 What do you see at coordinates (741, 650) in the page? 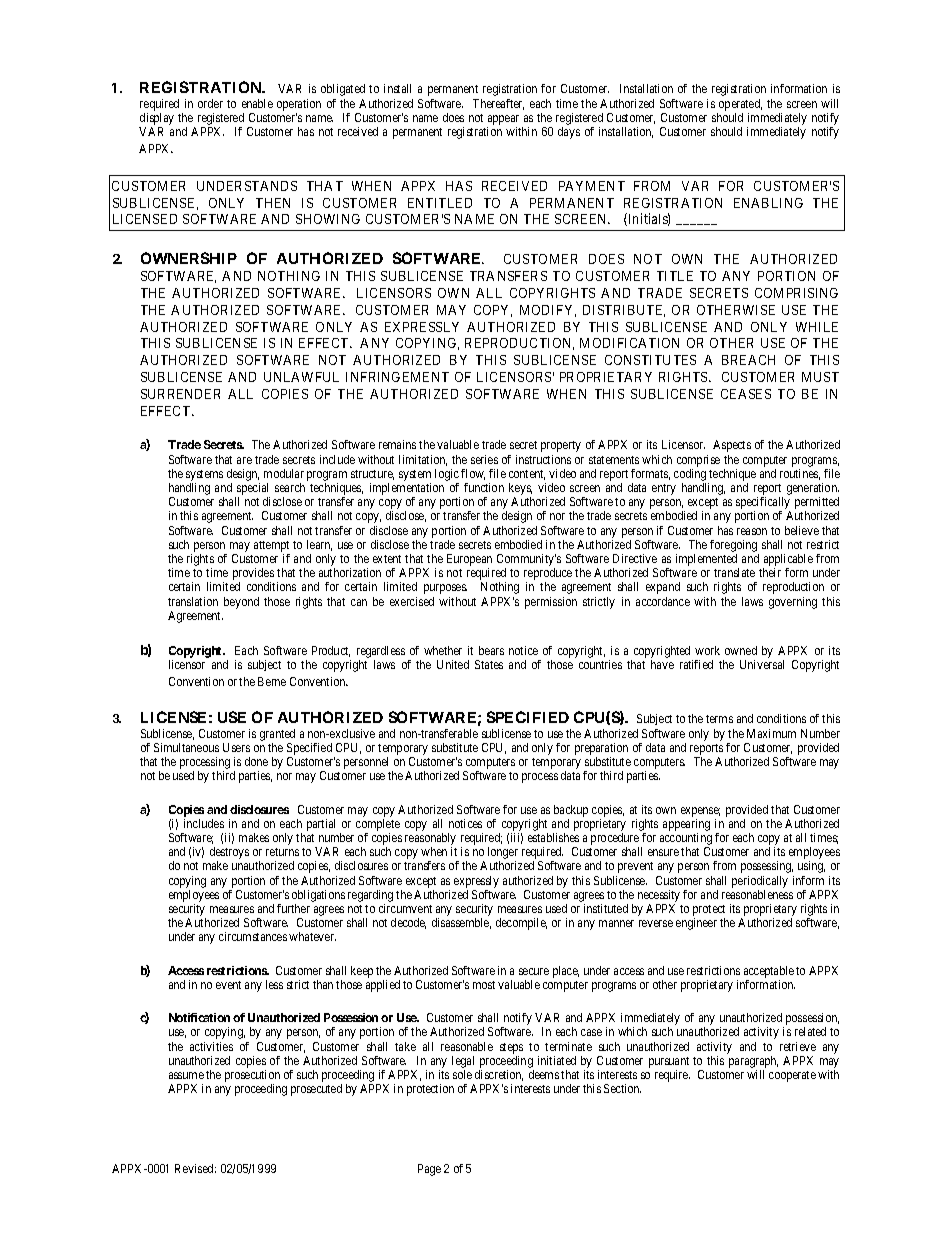
I see `owned` at bounding box center [741, 650].
